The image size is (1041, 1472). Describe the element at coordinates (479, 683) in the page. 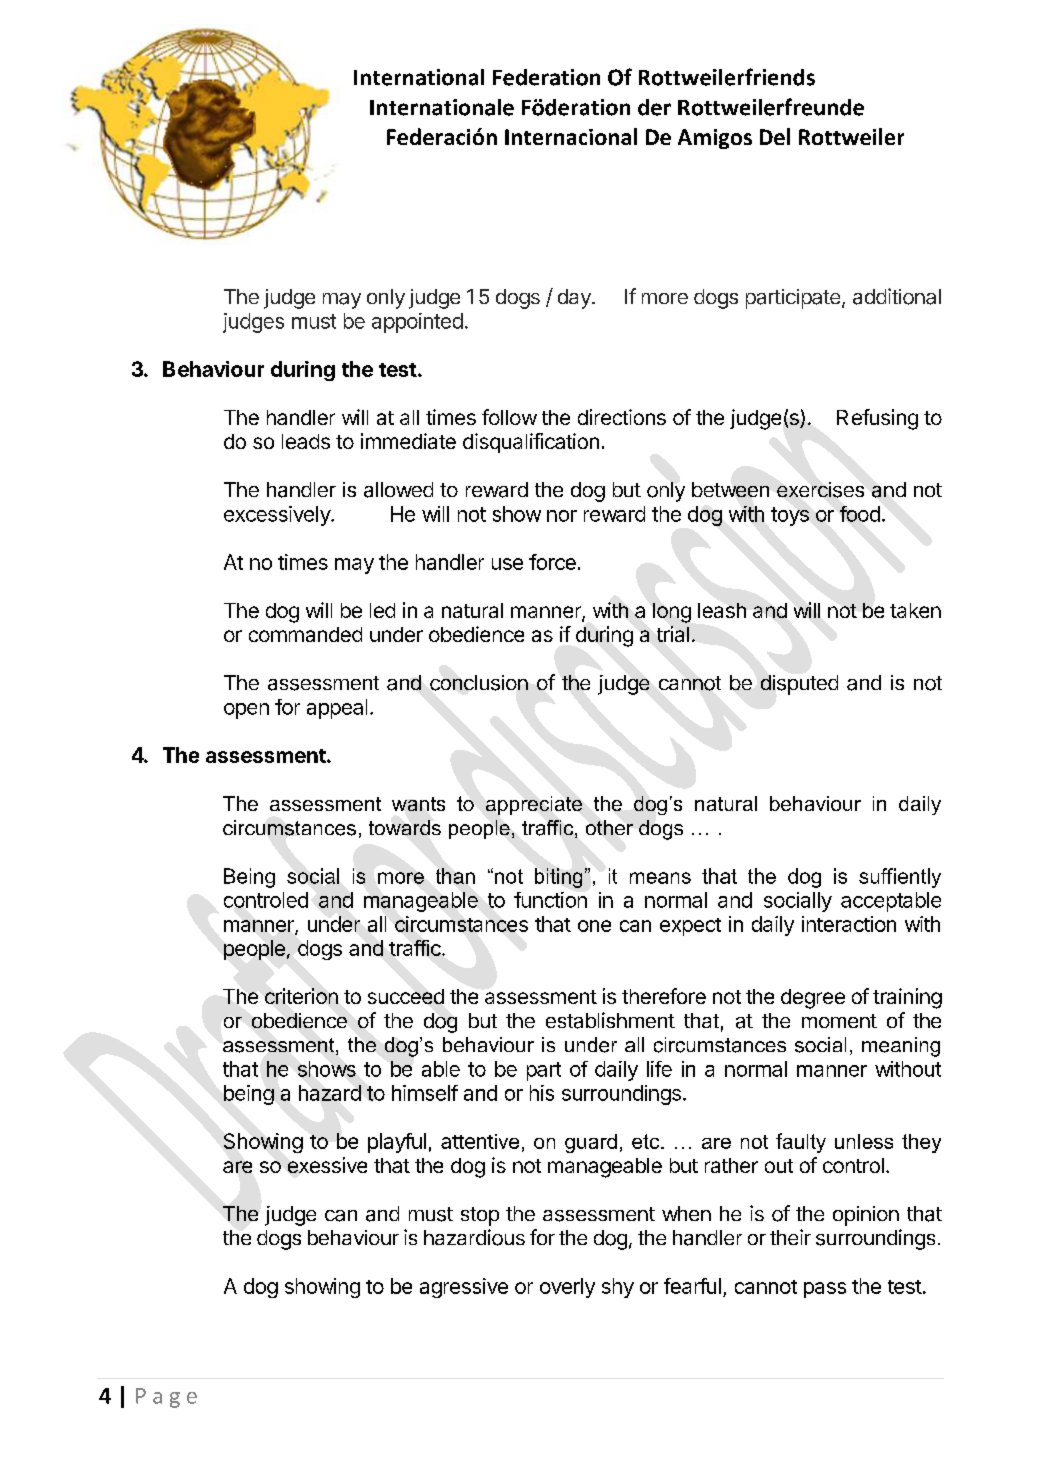

I see `conclusion` at that location.
